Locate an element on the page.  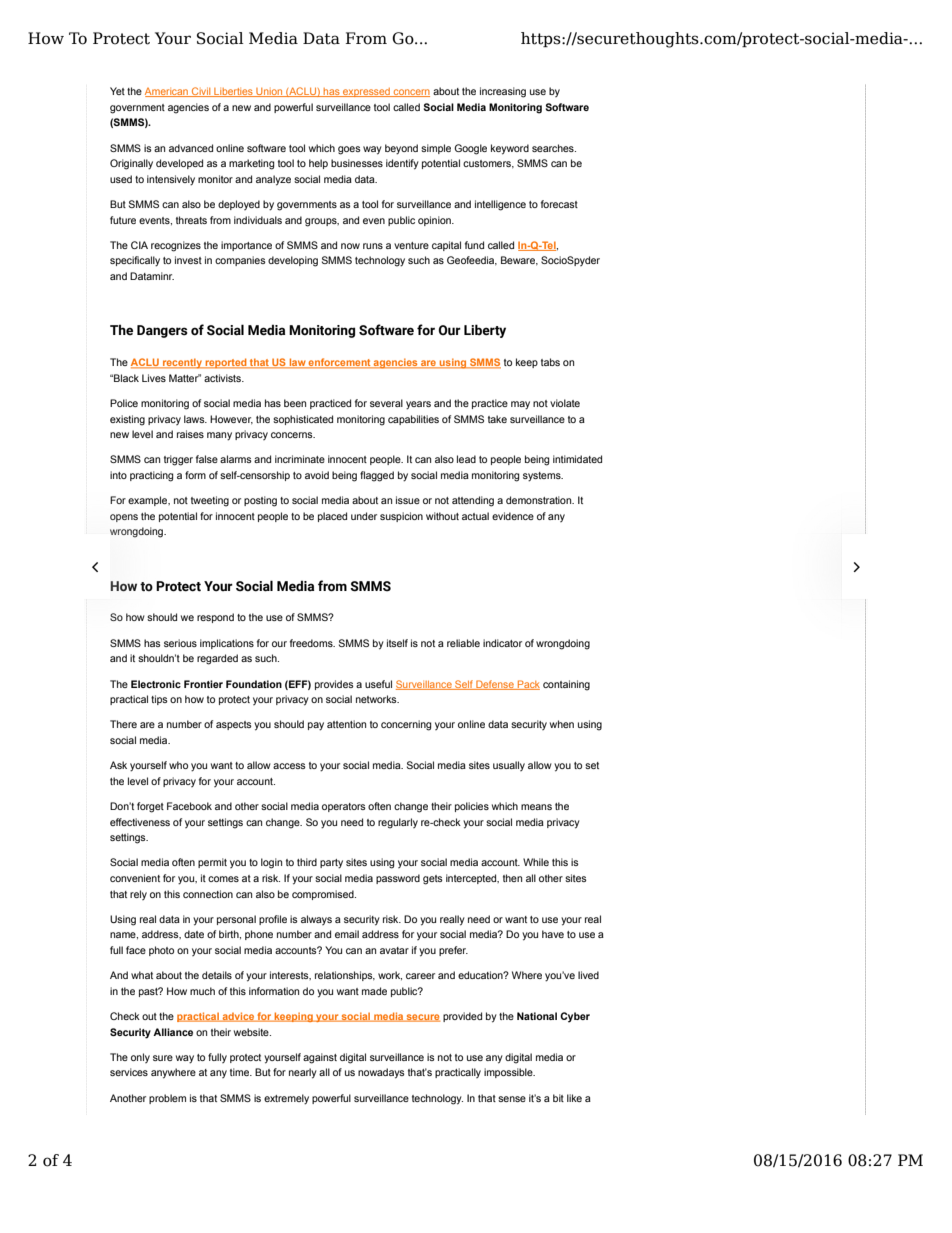
American is located at coordinates (167, 92).
